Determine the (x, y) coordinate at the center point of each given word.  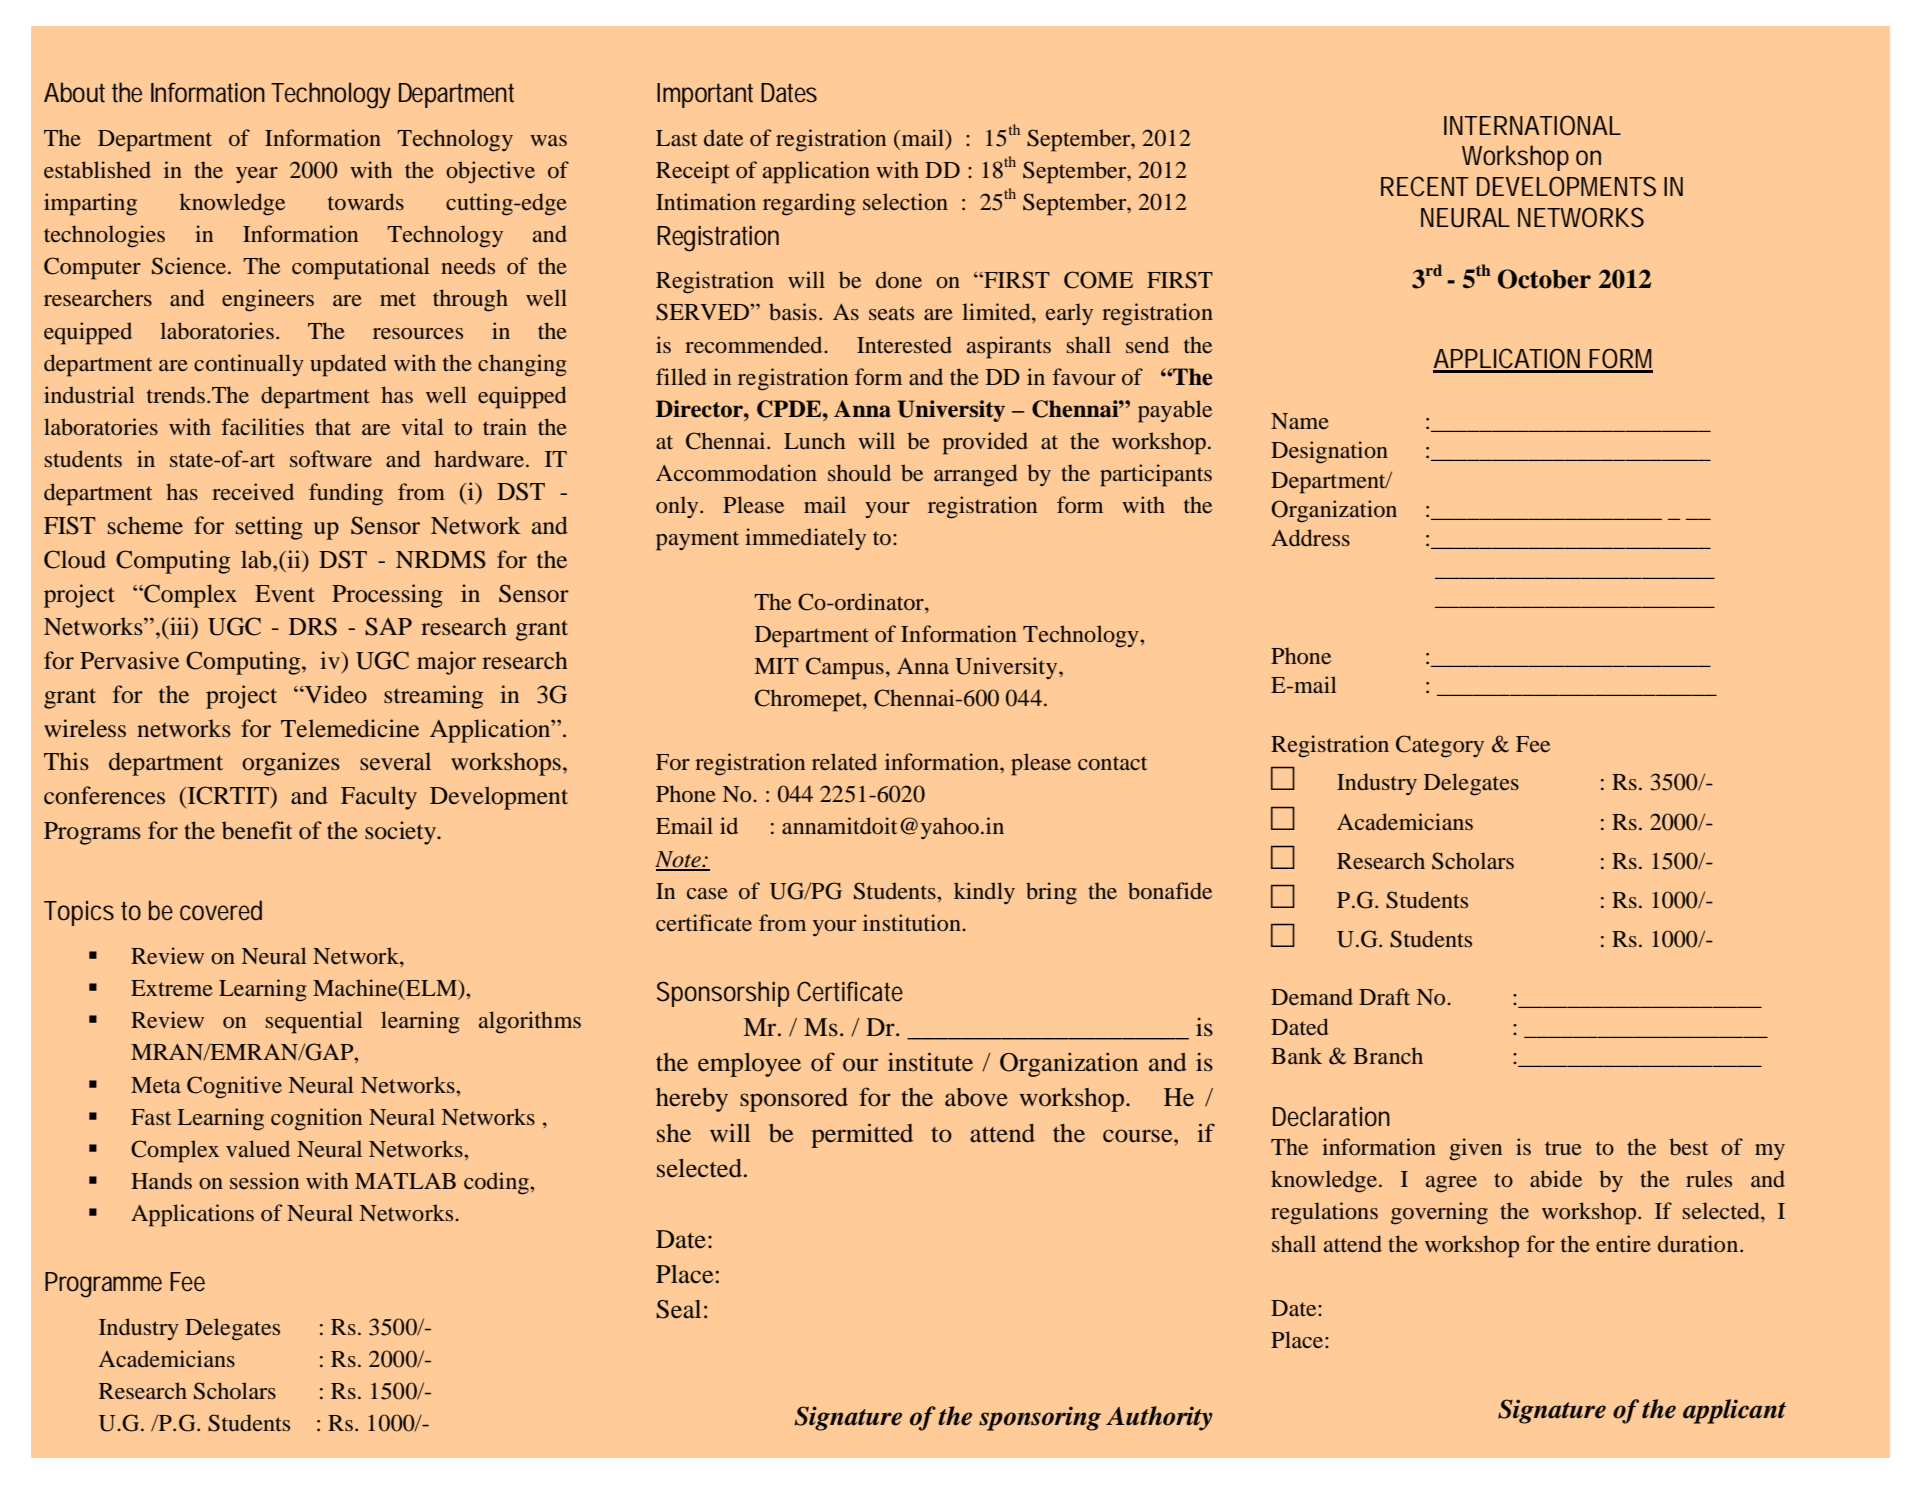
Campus (845, 668)
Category (1440, 746)
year (257, 175)
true (1563, 1148)
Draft (1384, 996)
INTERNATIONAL (1532, 125)
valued (258, 1149)
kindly (984, 893)
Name (1300, 421)
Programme (103, 1285)
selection (905, 202)
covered (221, 910)
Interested (904, 345)
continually (249, 365)
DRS (313, 626)
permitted (862, 1135)
